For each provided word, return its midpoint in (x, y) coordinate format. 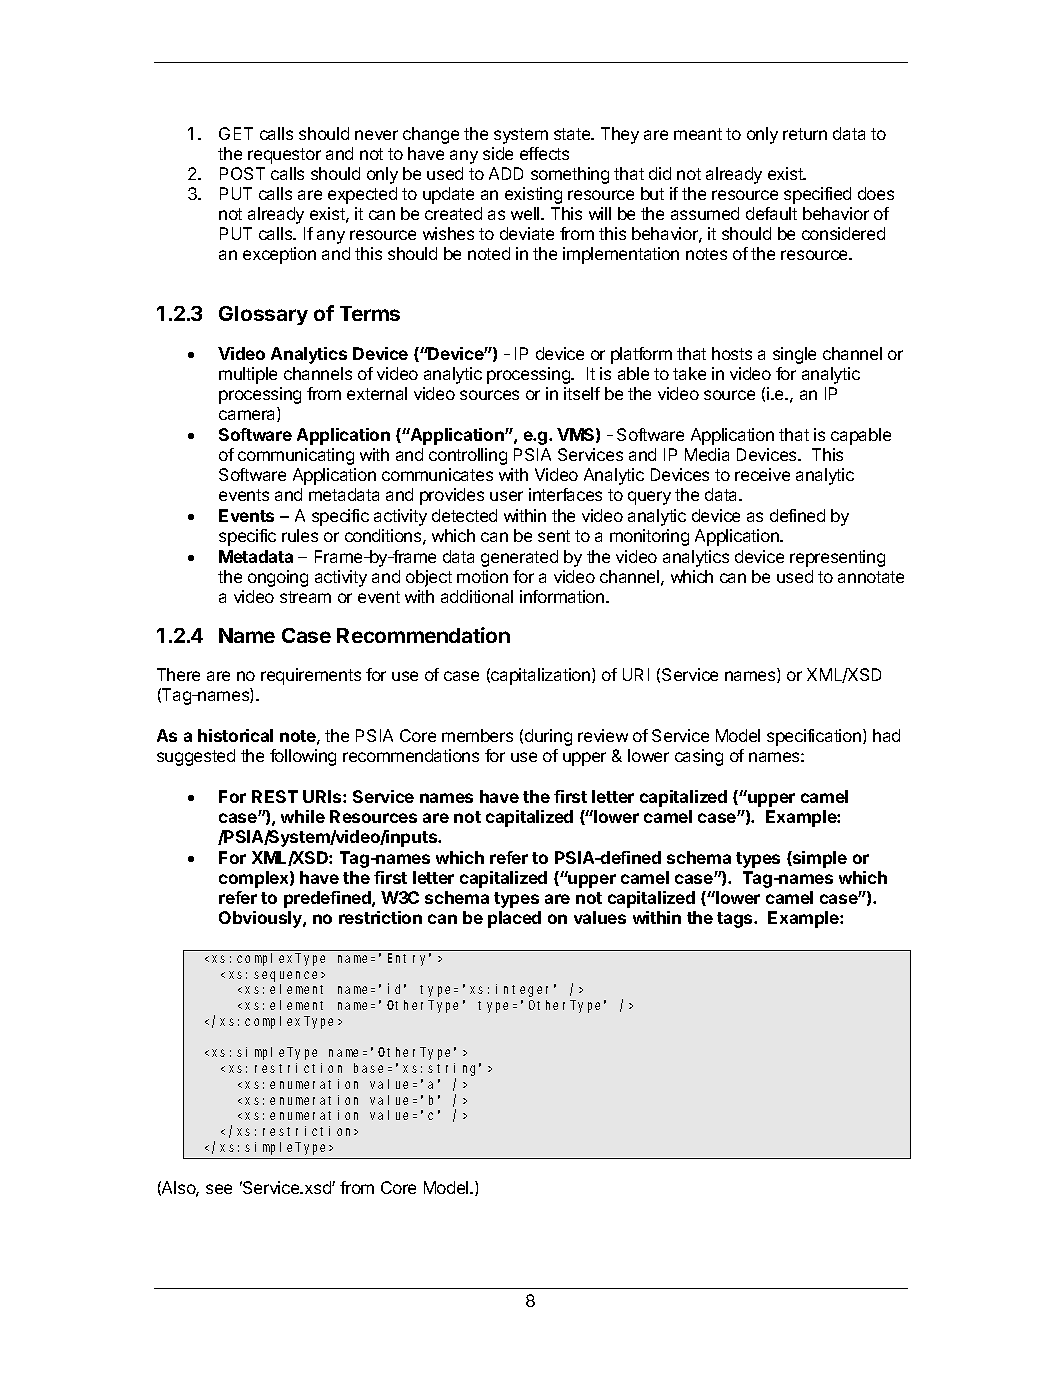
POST (242, 173)
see (219, 1189)
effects (544, 153)
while (303, 816)
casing (699, 757)
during (548, 737)
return (805, 134)
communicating (296, 456)
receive (762, 474)
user (506, 496)
